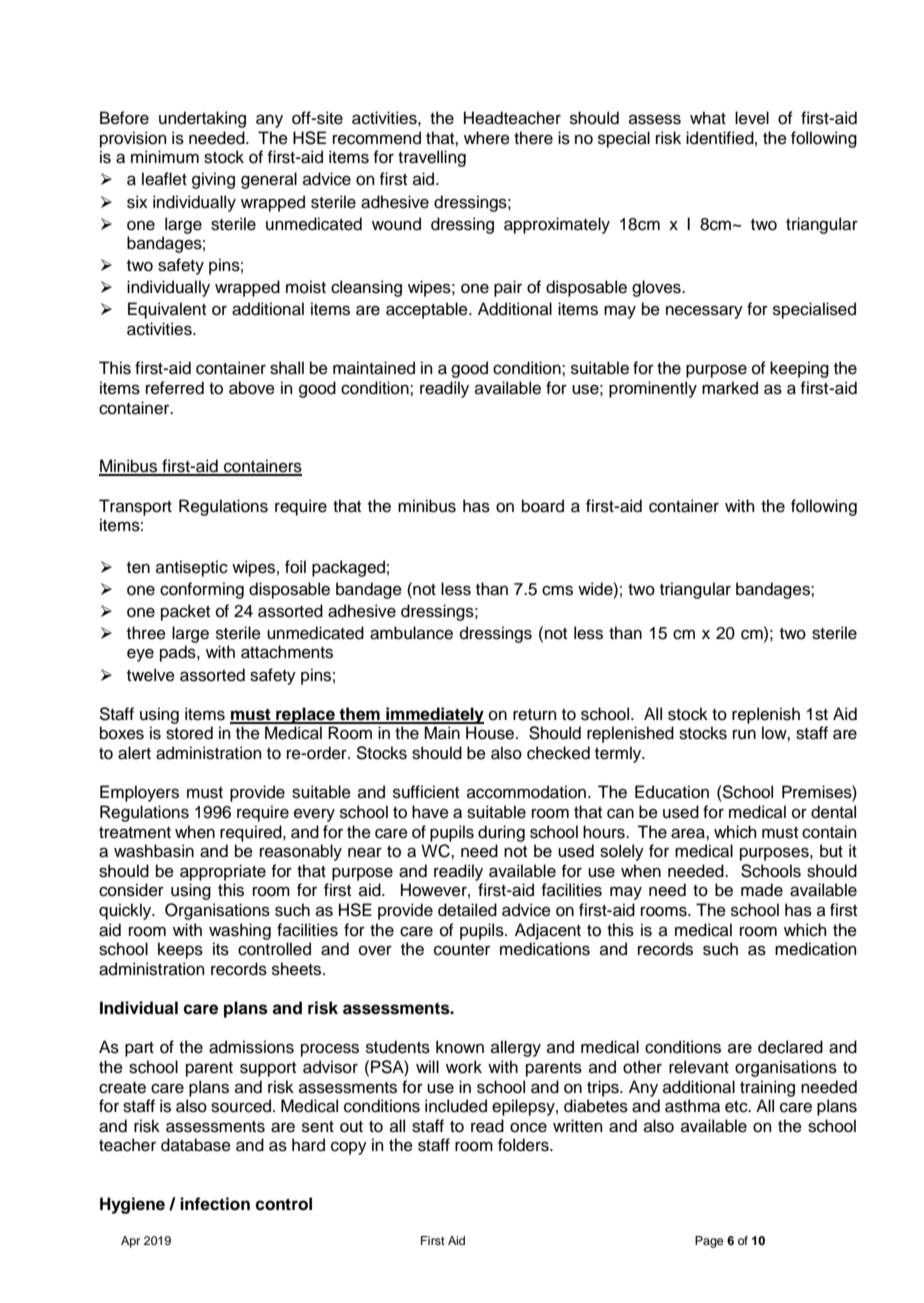  I want to click on giving, so click(213, 180).
